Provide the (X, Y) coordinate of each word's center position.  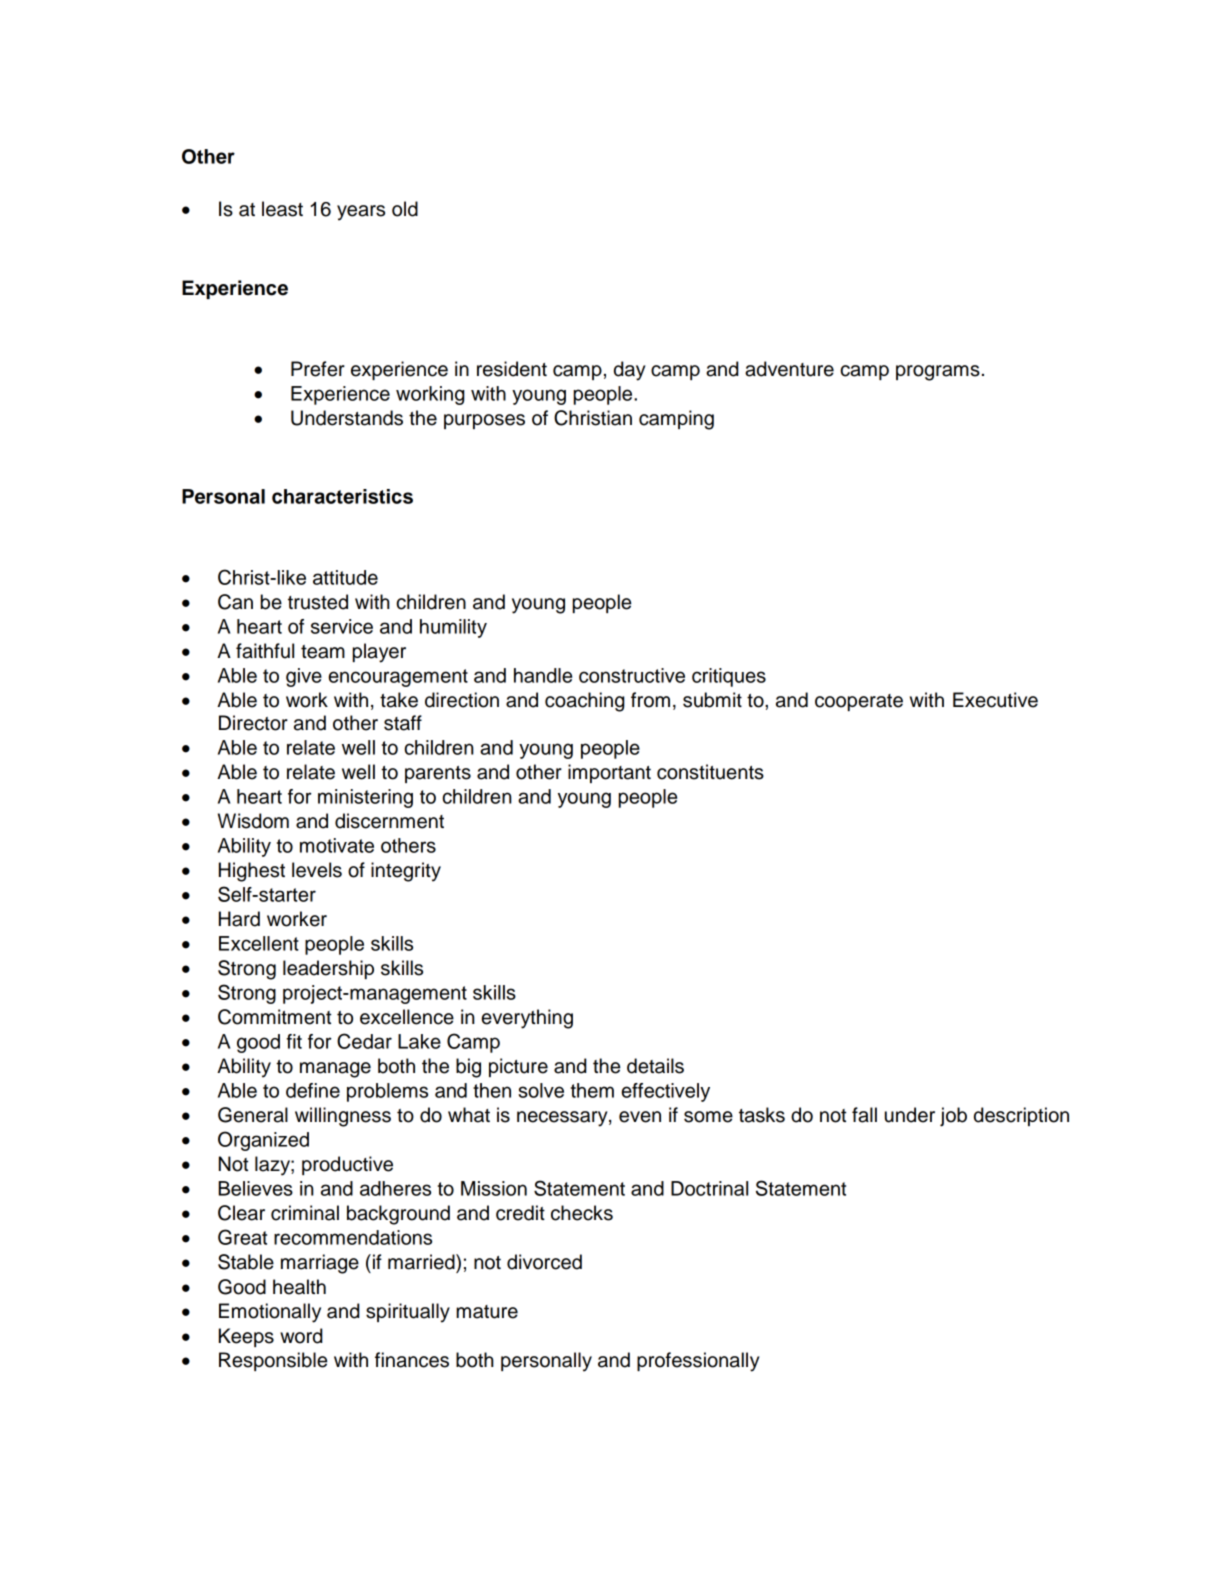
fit (294, 1041)
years (361, 213)
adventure (789, 369)
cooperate (859, 702)
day (630, 371)
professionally (698, 1362)
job (953, 1117)
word (301, 1336)
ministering (365, 798)
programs (938, 373)
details (655, 1066)
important (609, 773)
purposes (484, 421)
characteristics (342, 496)
